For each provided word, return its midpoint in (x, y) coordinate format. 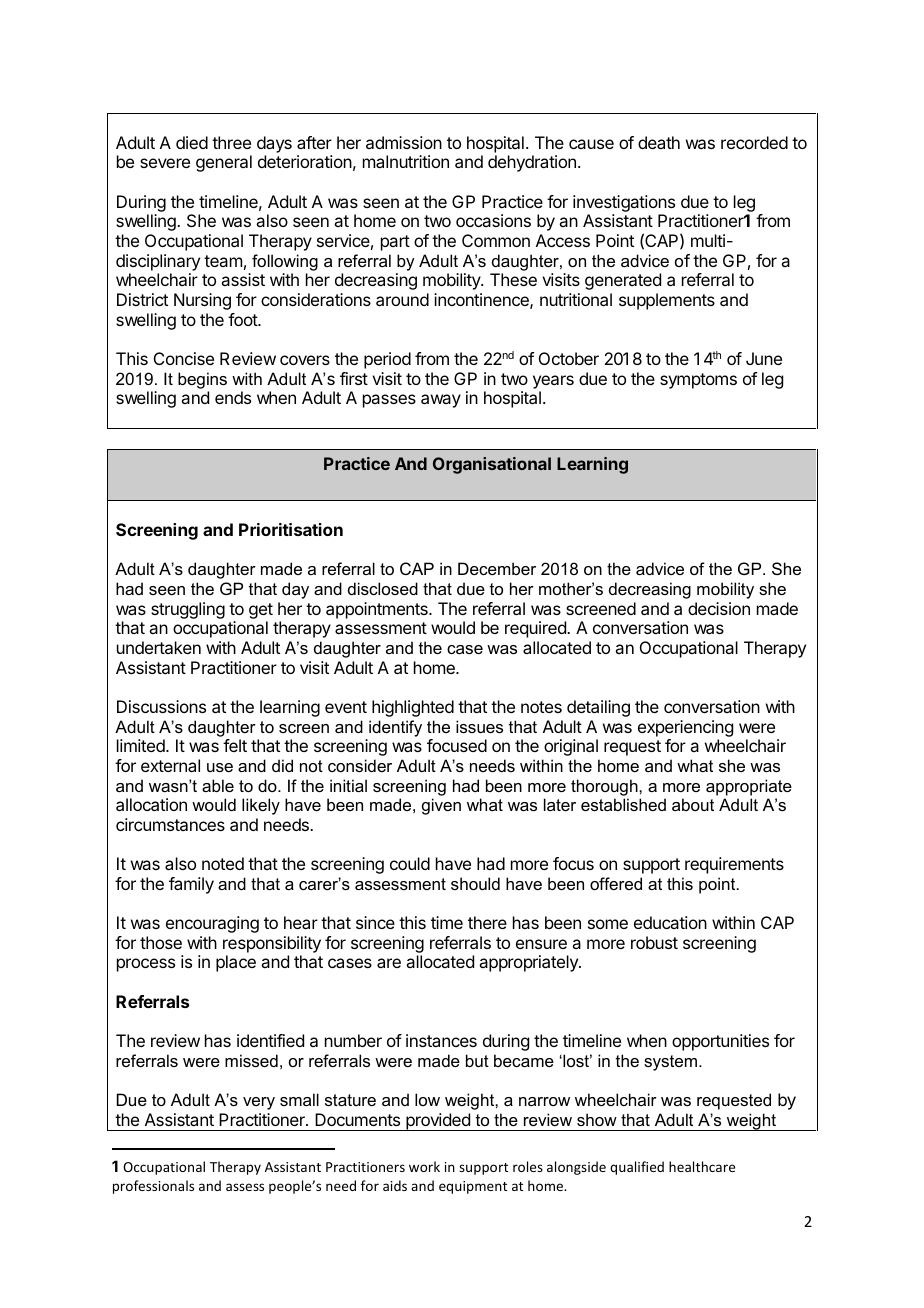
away (441, 401)
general (224, 163)
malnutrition (406, 161)
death (659, 142)
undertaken (159, 647)
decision (719, 608)
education (670, 922)
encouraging (212, 924)
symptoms (698, 381)
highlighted (413, 708)
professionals (153, 1187)
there (487, 922)
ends (233, 397)
